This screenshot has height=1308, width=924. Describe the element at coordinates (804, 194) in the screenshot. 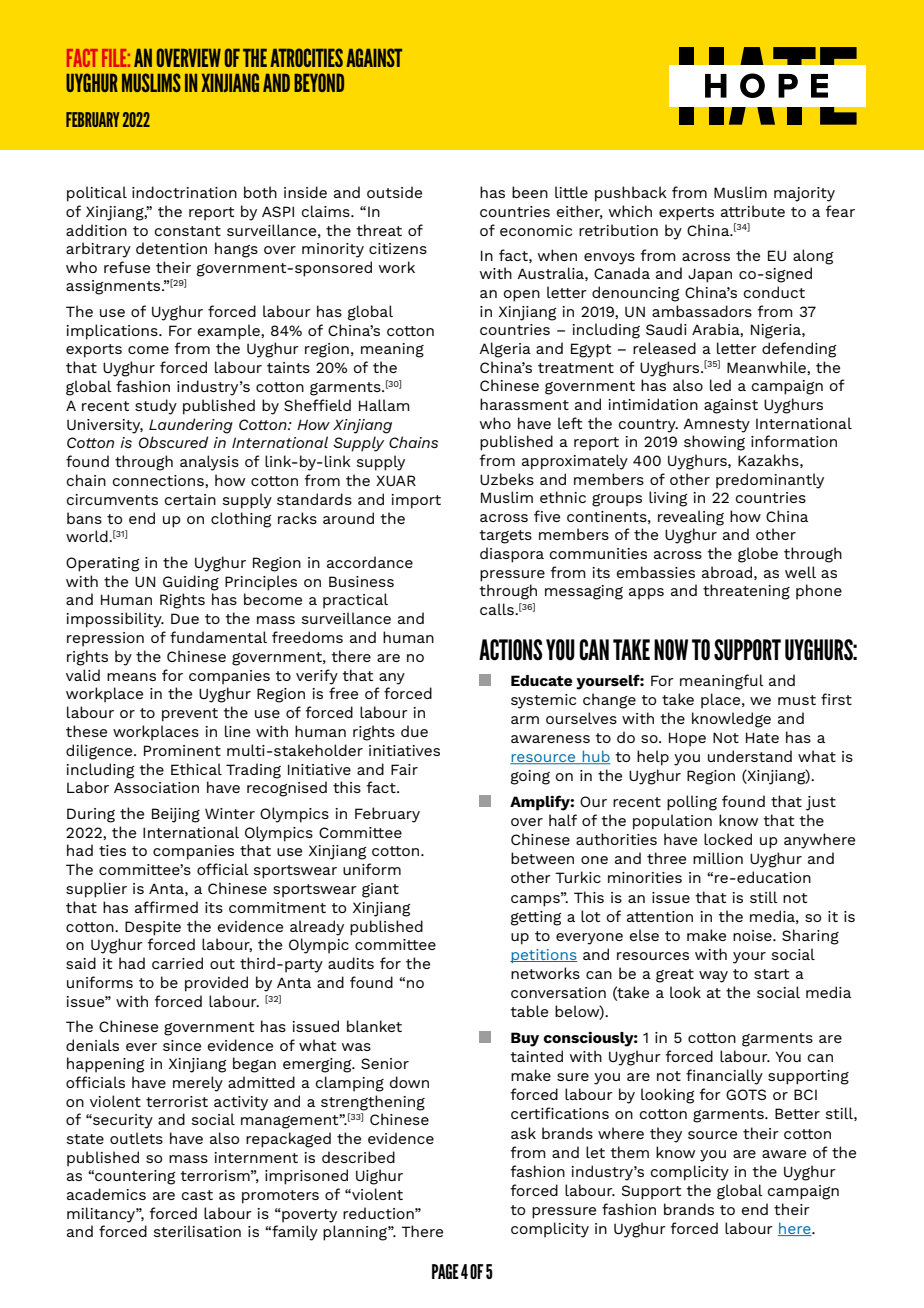

I see `majority` at that location.
